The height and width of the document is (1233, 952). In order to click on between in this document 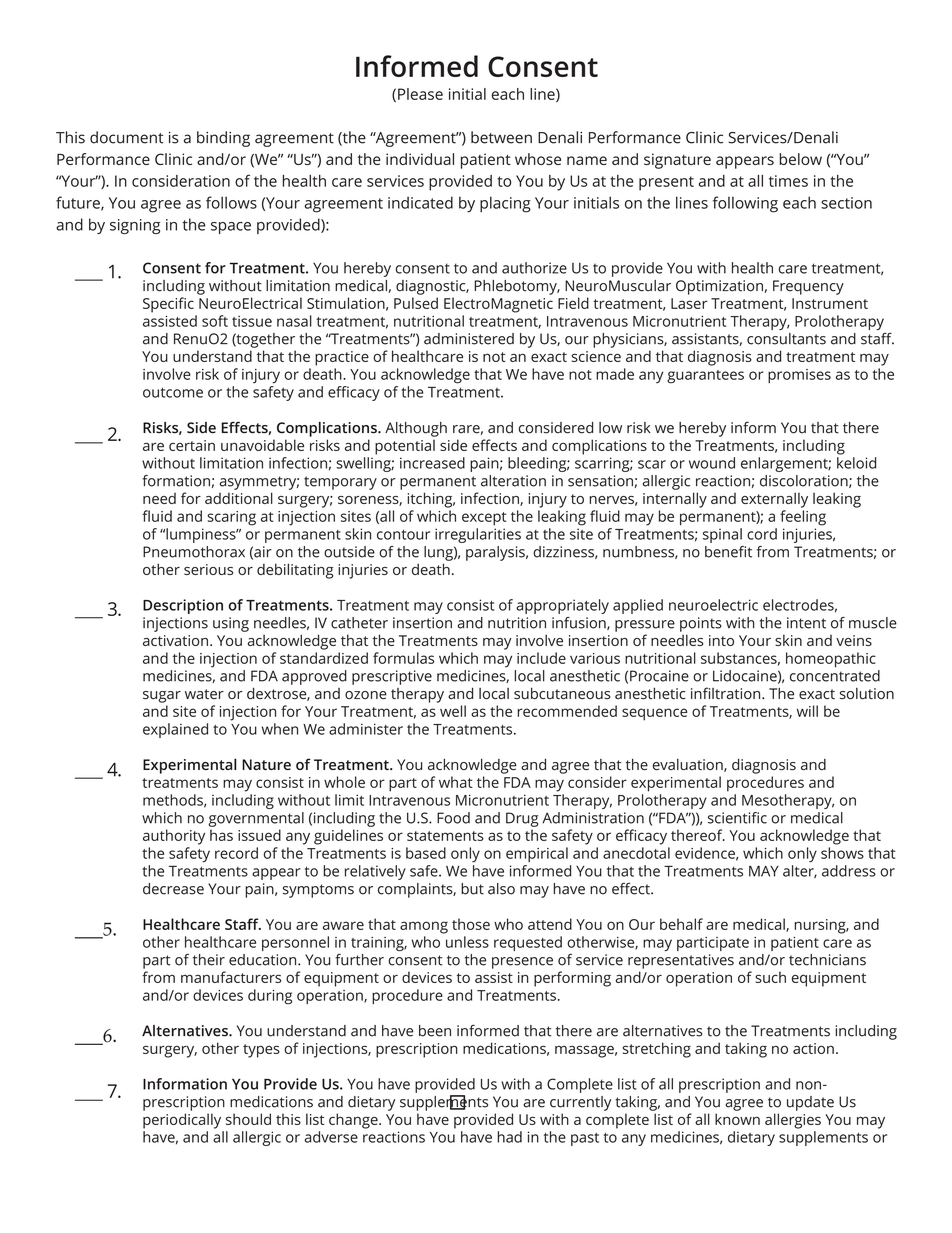, I will do `click(501, 137)`.
